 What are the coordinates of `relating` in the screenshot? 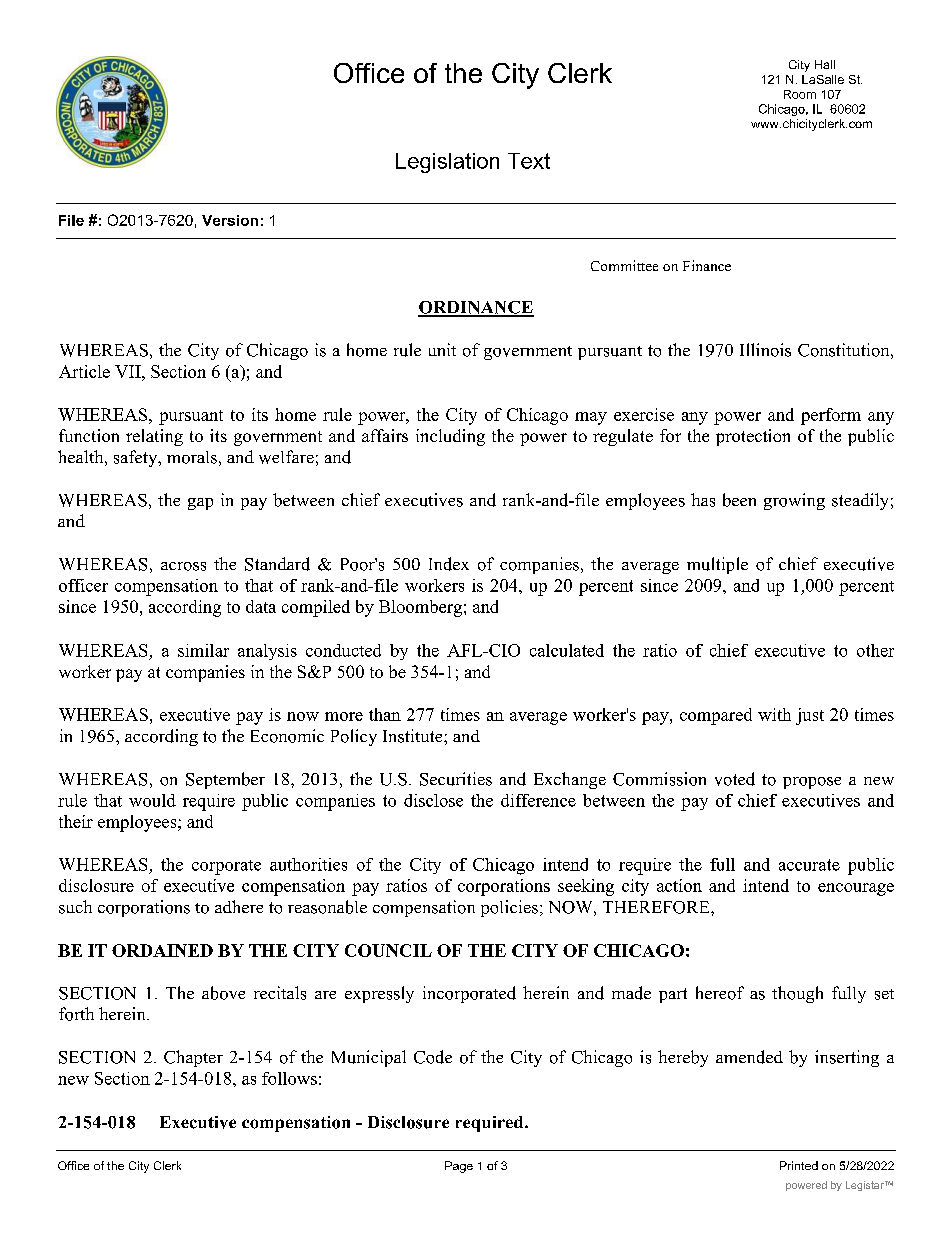 It's located at (154, 437).
